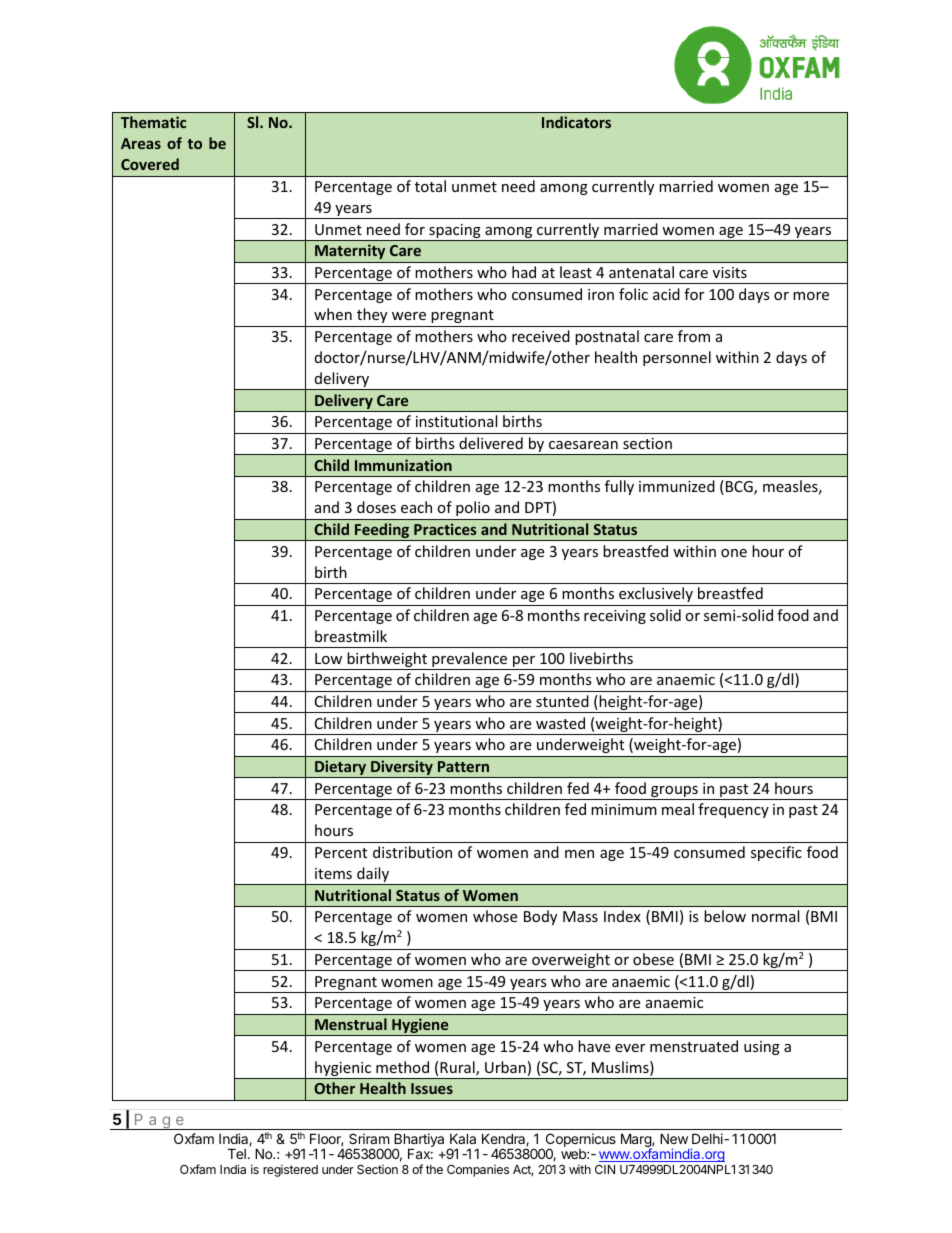 Image resolution: width=952 pixels, height=1233 pixels. What do you see at coordinates (430, 186) in the page?
I see `total` at bounding box center [430, 186].
